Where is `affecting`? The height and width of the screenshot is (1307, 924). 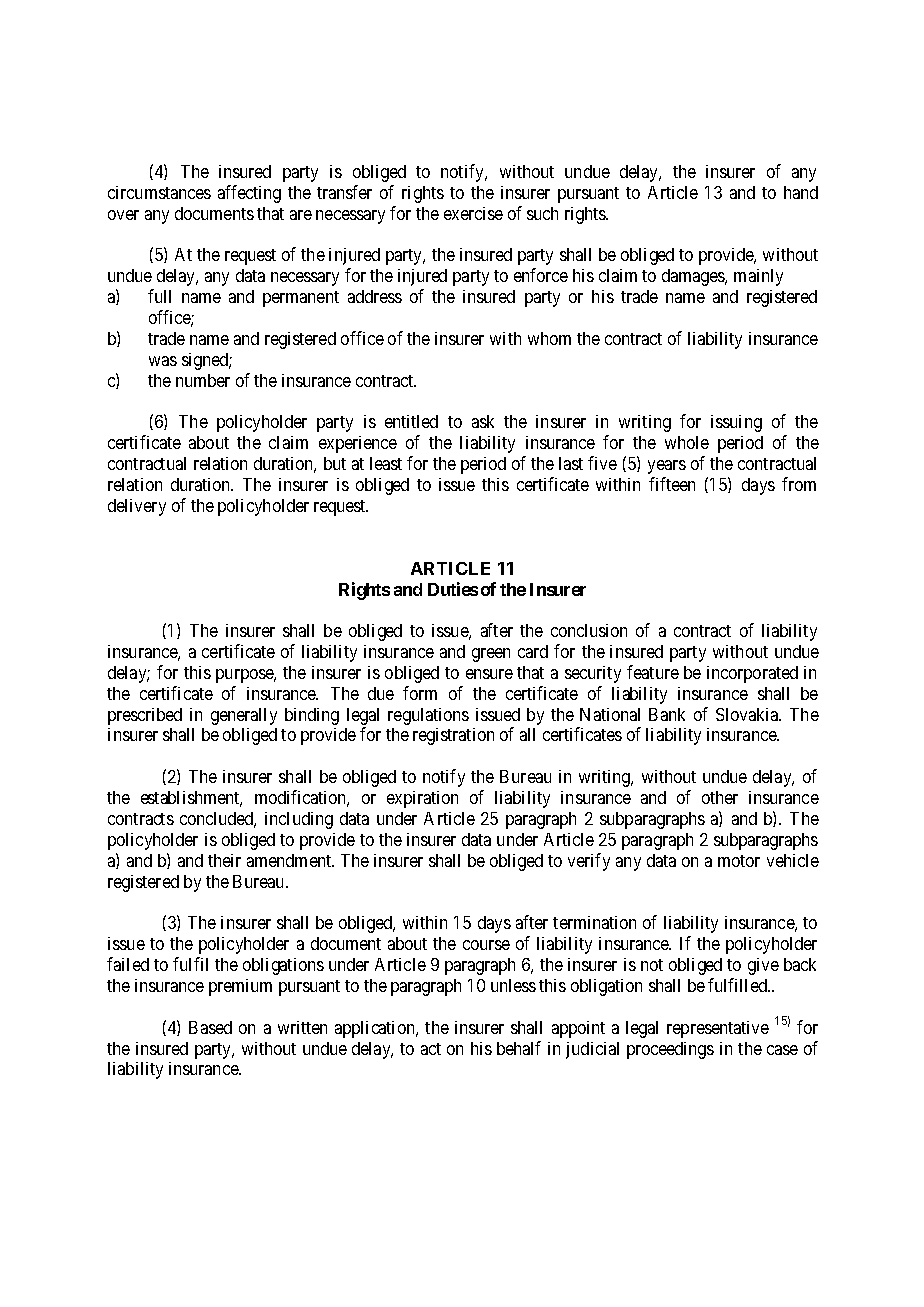 affecting is located at coordinates (249, 194).
